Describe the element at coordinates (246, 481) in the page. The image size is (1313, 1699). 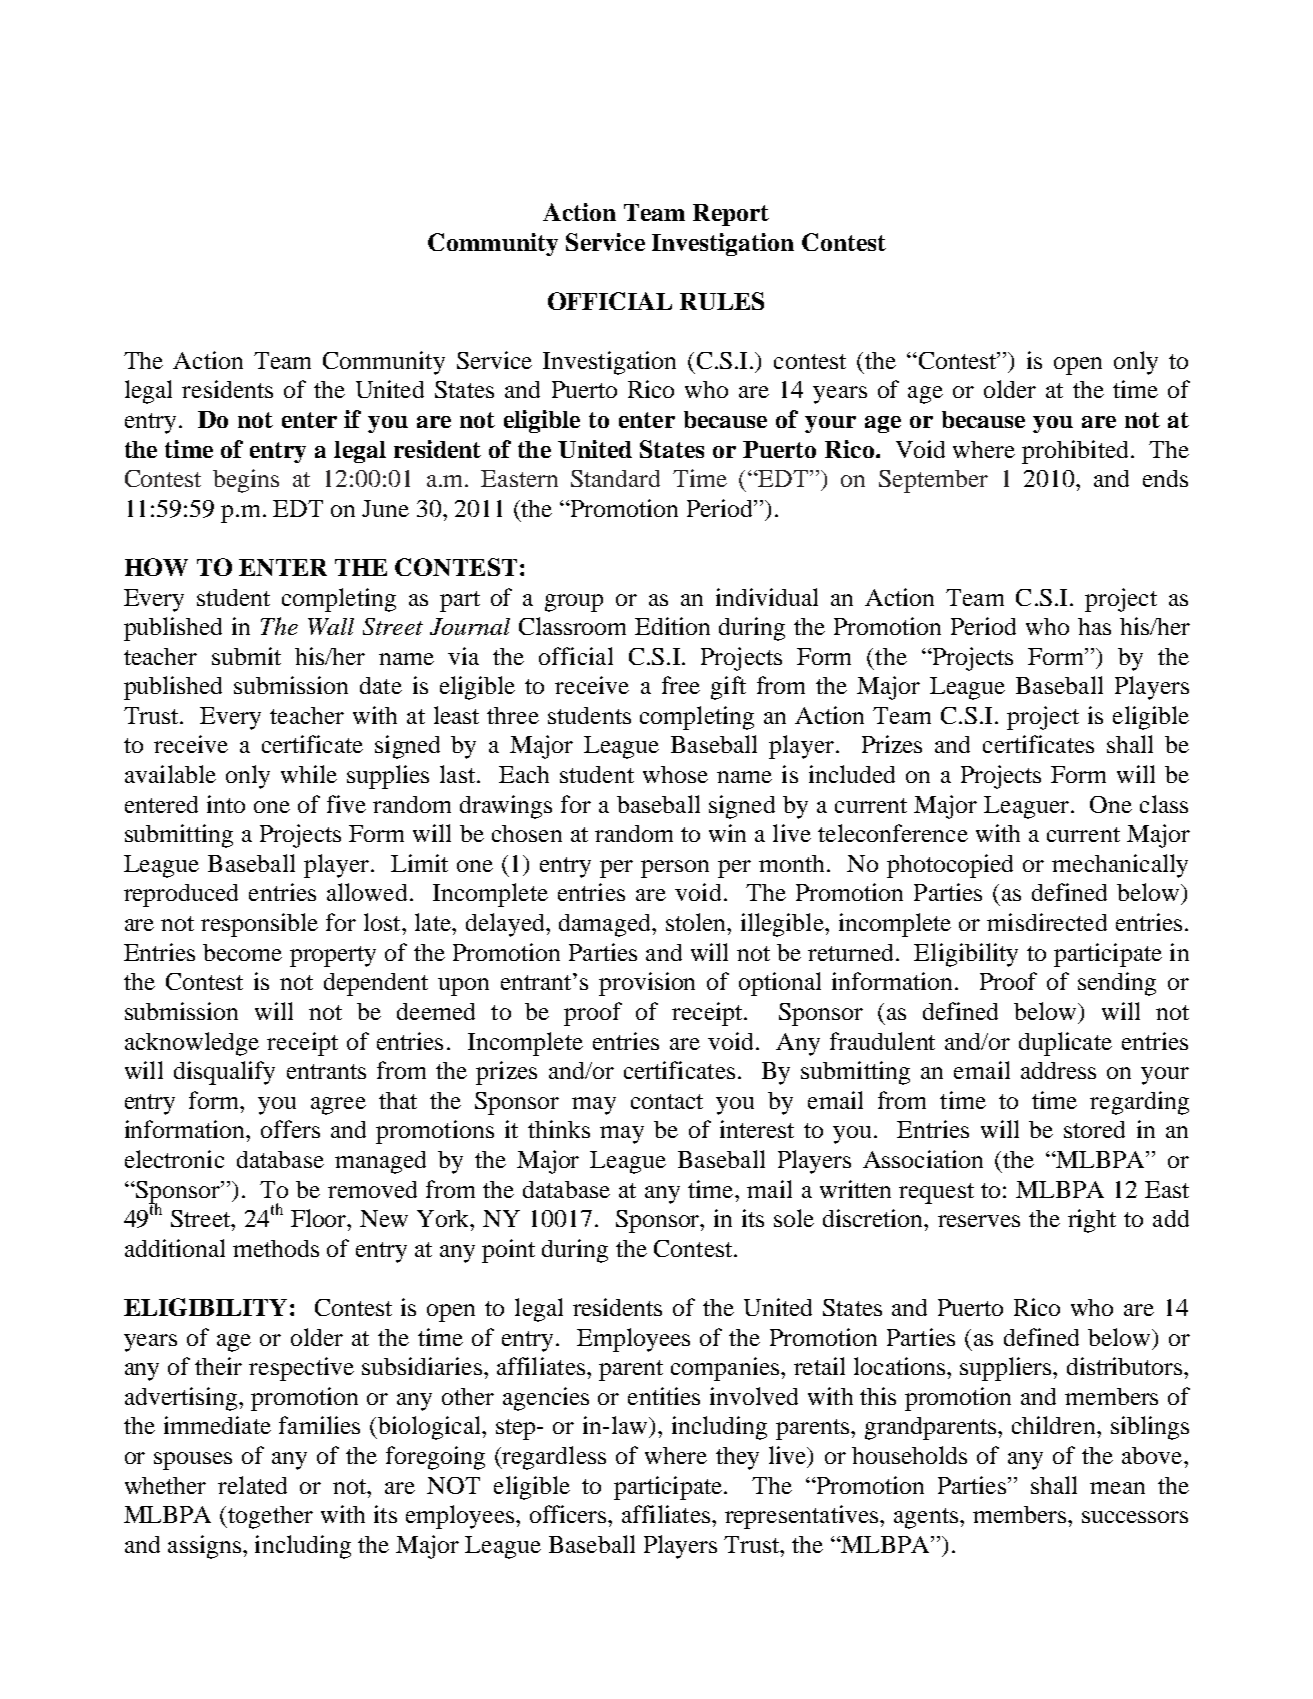
I see `begins` at that location.
